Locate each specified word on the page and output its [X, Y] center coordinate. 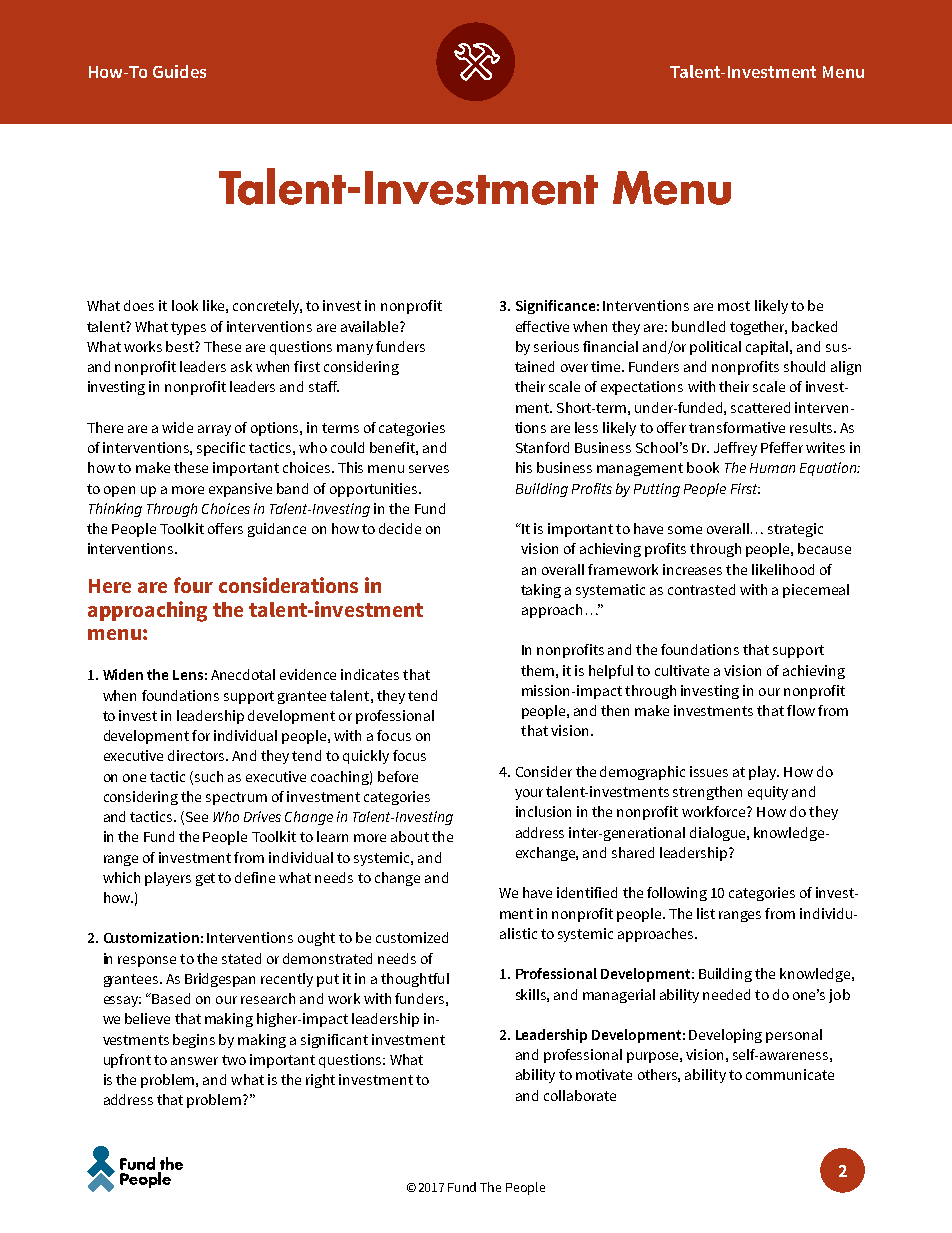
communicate [790, 1074]
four [193, 585]
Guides [179, 71]
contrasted [701, 589]
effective [542, 326]
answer [194, 1061]
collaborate [580, 1095]
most [734, 306]
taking [541, 591]
